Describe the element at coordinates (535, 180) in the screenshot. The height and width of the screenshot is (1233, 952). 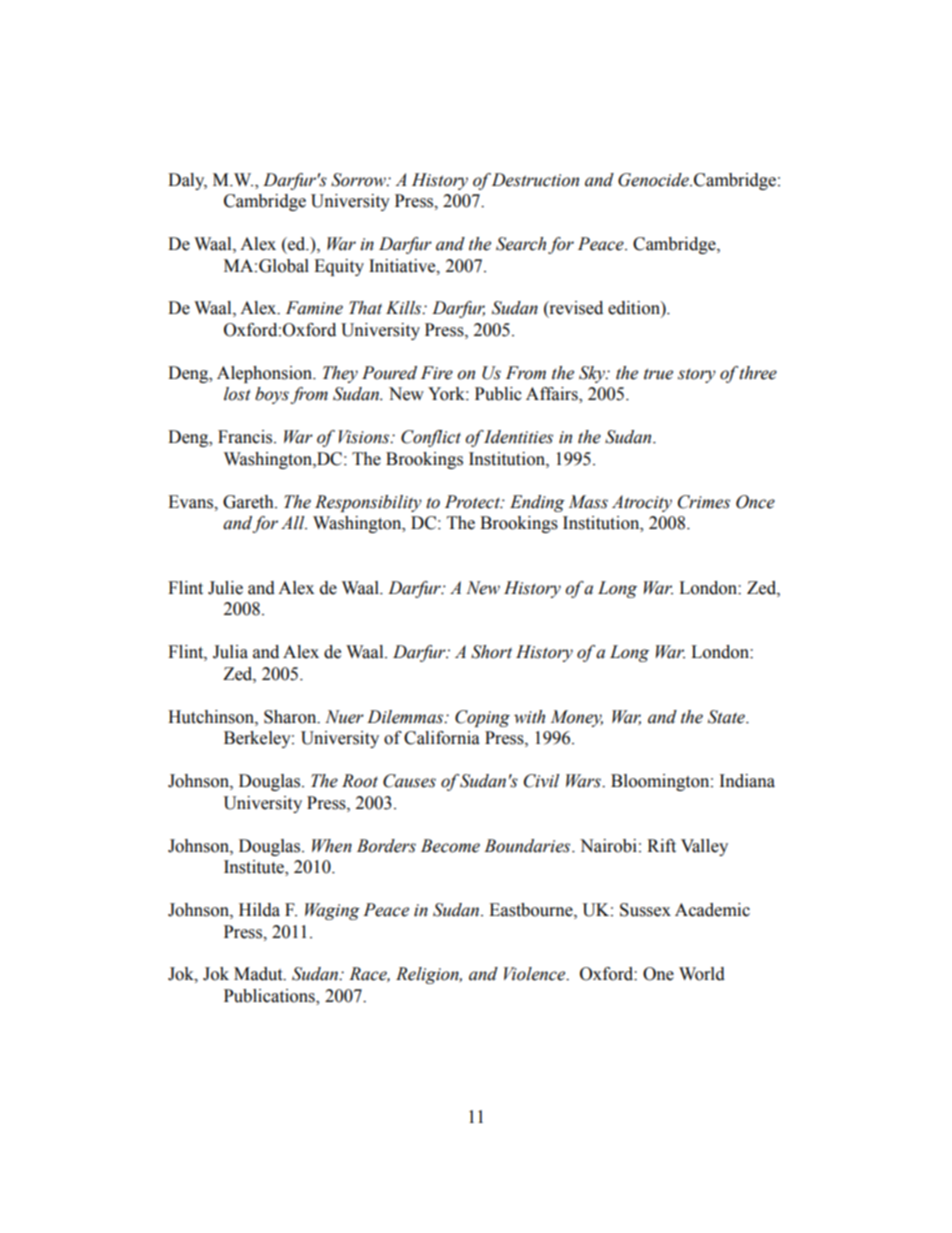
I see `Destruction` at that location.
